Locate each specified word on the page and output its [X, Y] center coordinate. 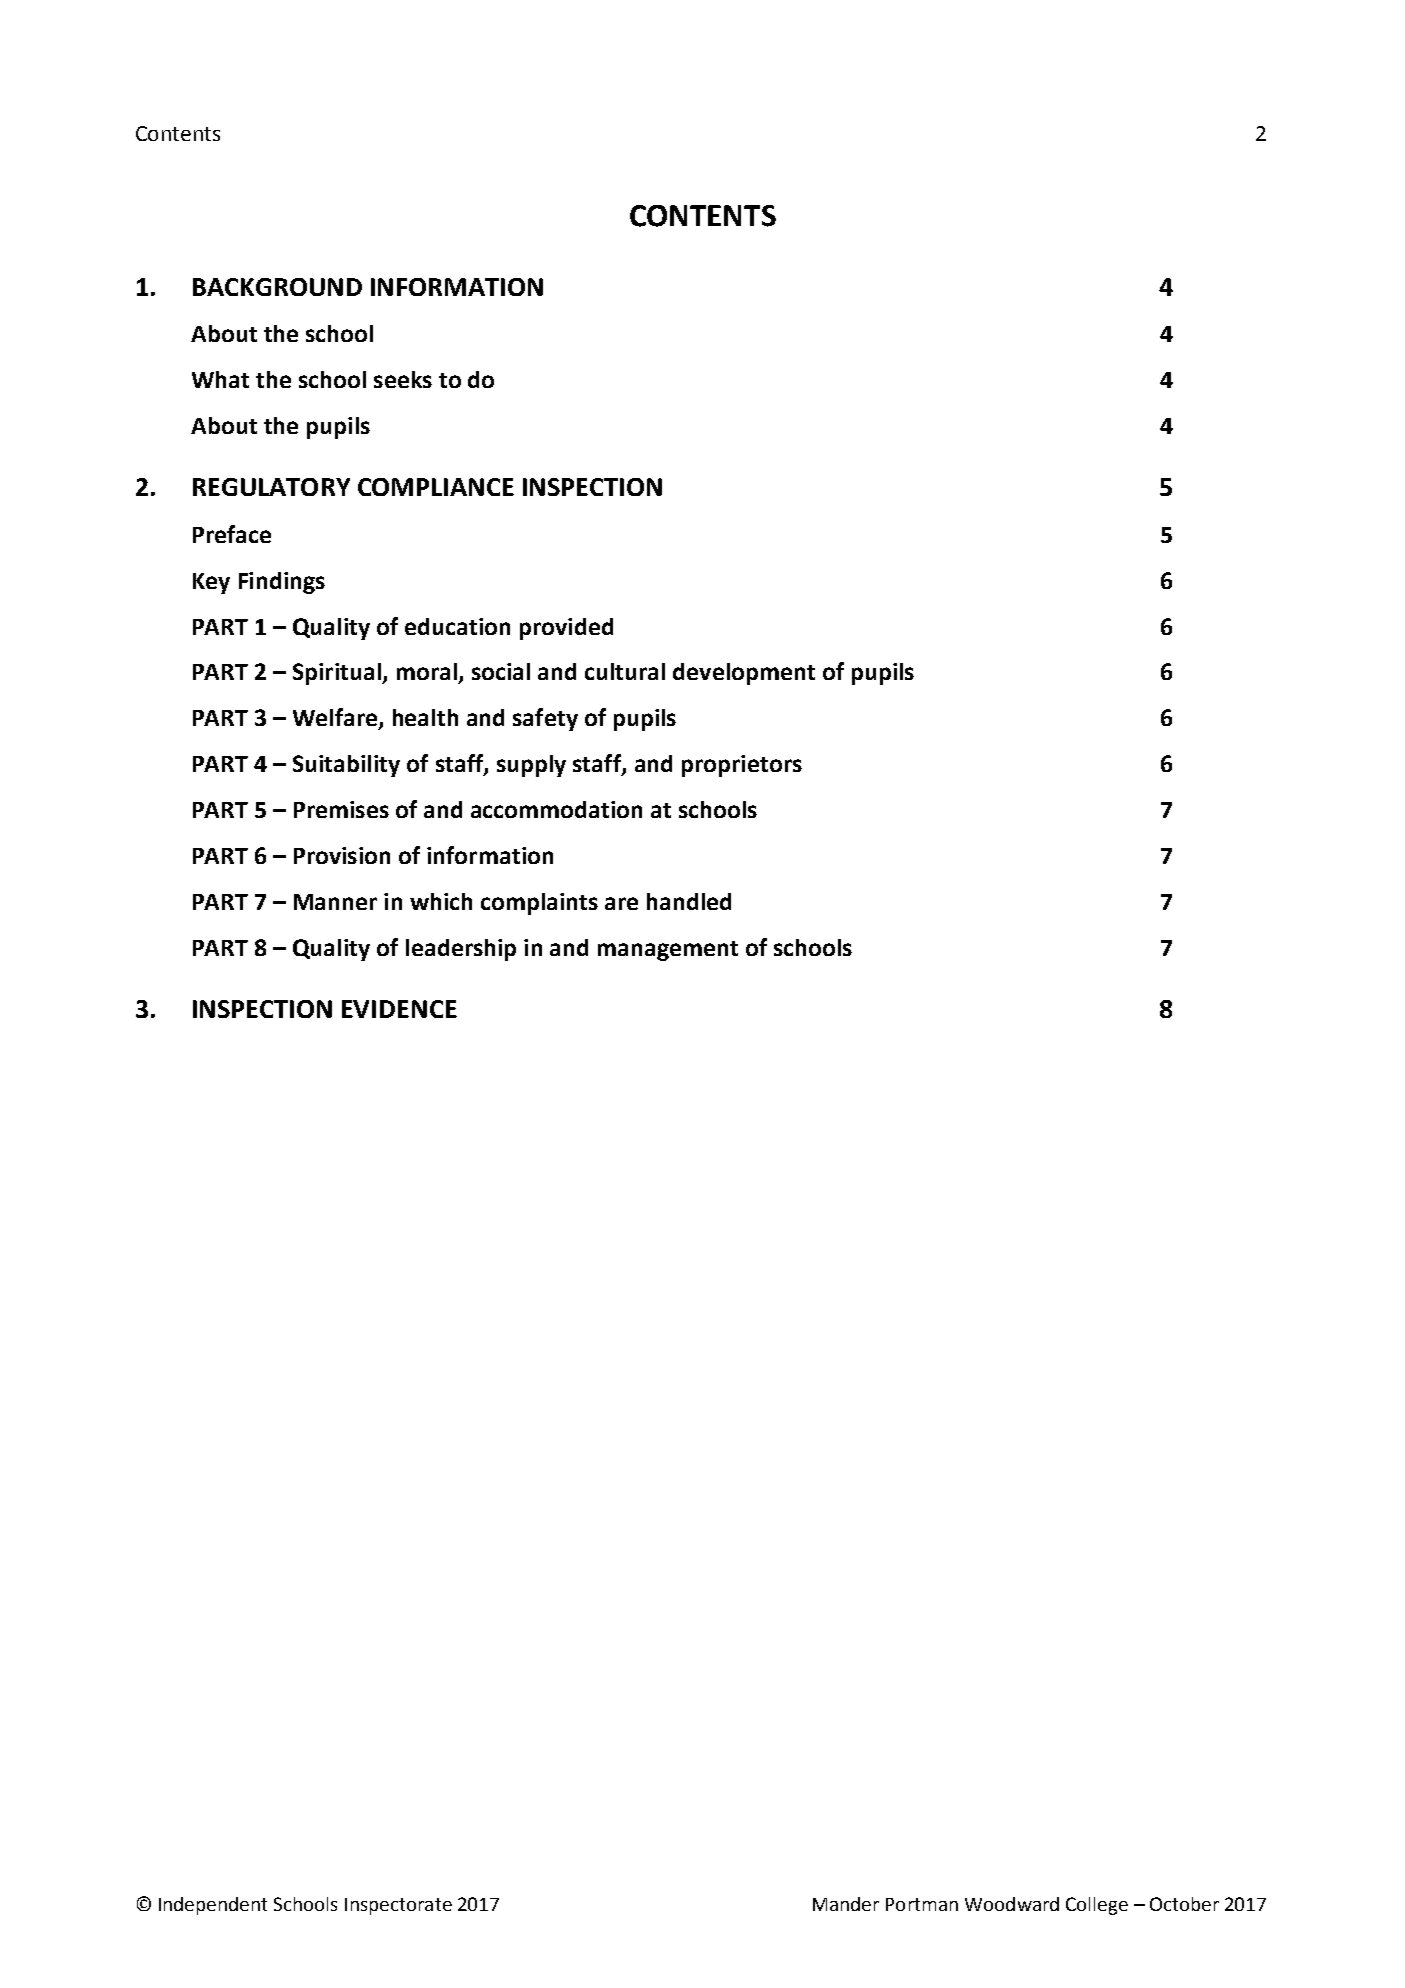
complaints [539, 904]
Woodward [1012, 1904]
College [1097, 1906]
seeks [403, 379]
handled [689, 901]
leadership [461, 950]
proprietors [742, 766]
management [668, 951]
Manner [335, 902]
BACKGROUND [277, 287]
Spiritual [338, 674]
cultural [625, 671]
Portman [922, 1904]
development [744, 674]
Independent [213, 1906]
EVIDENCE [399, 1009]
